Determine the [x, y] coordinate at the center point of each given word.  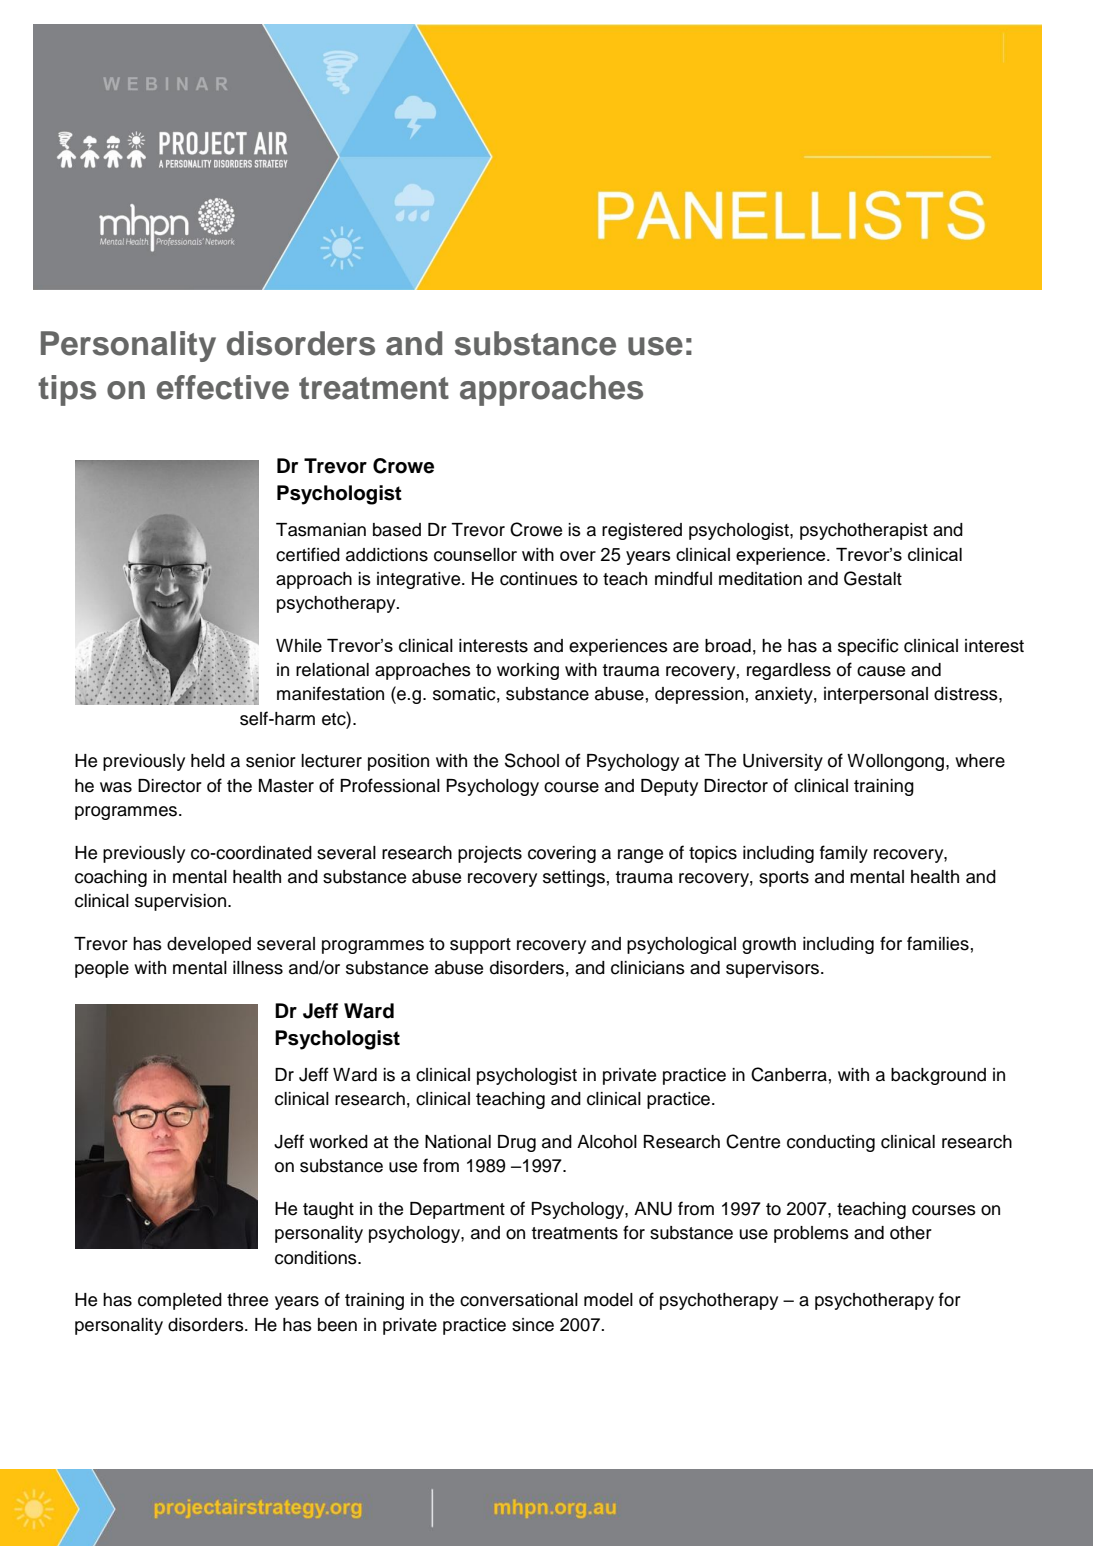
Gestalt [873, 578]
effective [223, 387]
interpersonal [876, 695]
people [102, 969]
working [528, 671]
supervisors [772, 969]
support [480, 946]
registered [642, 531]
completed [180, 1301]
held [208, 761]
